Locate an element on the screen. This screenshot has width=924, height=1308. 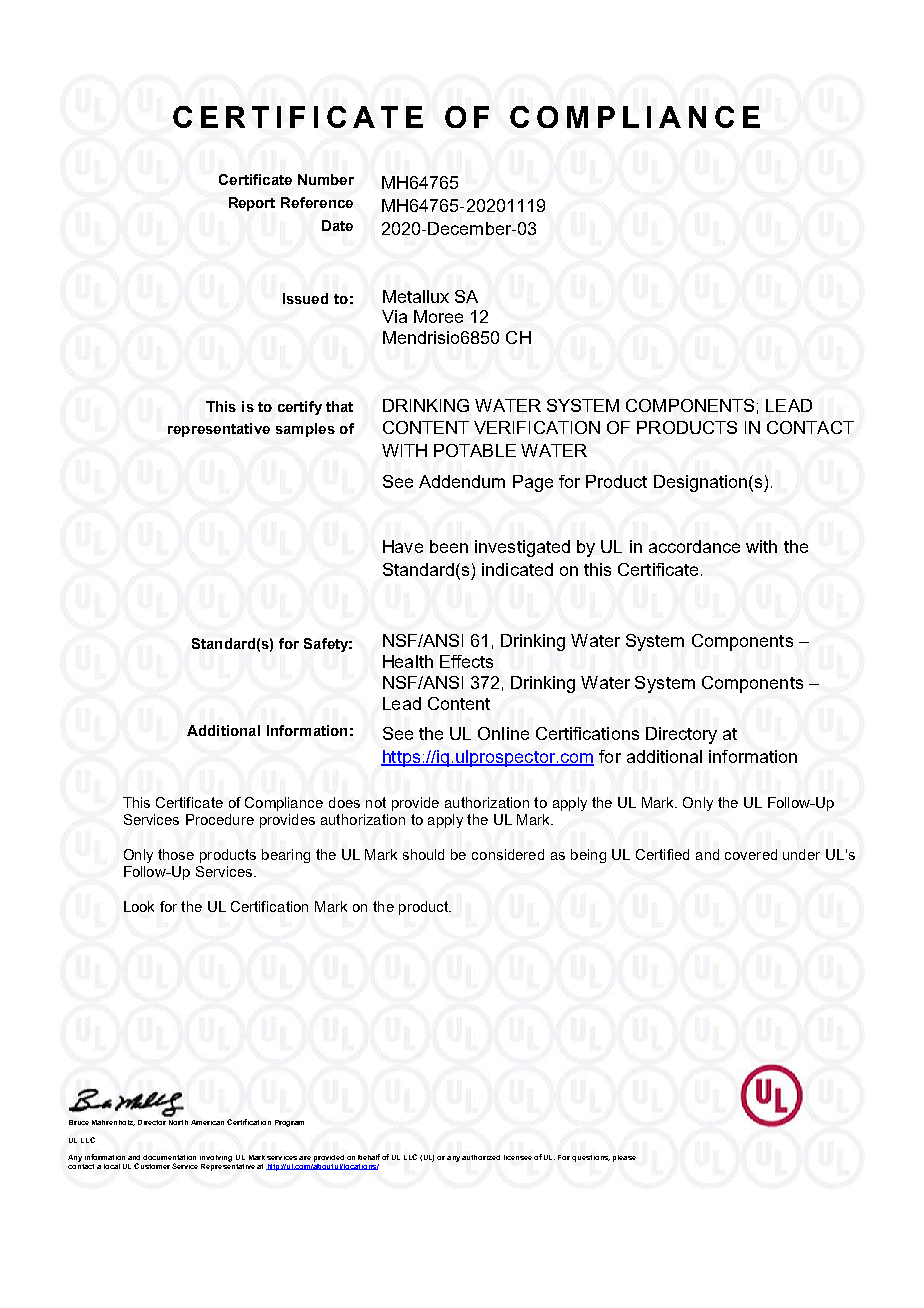
Date is located at coordinates (337, 225).
